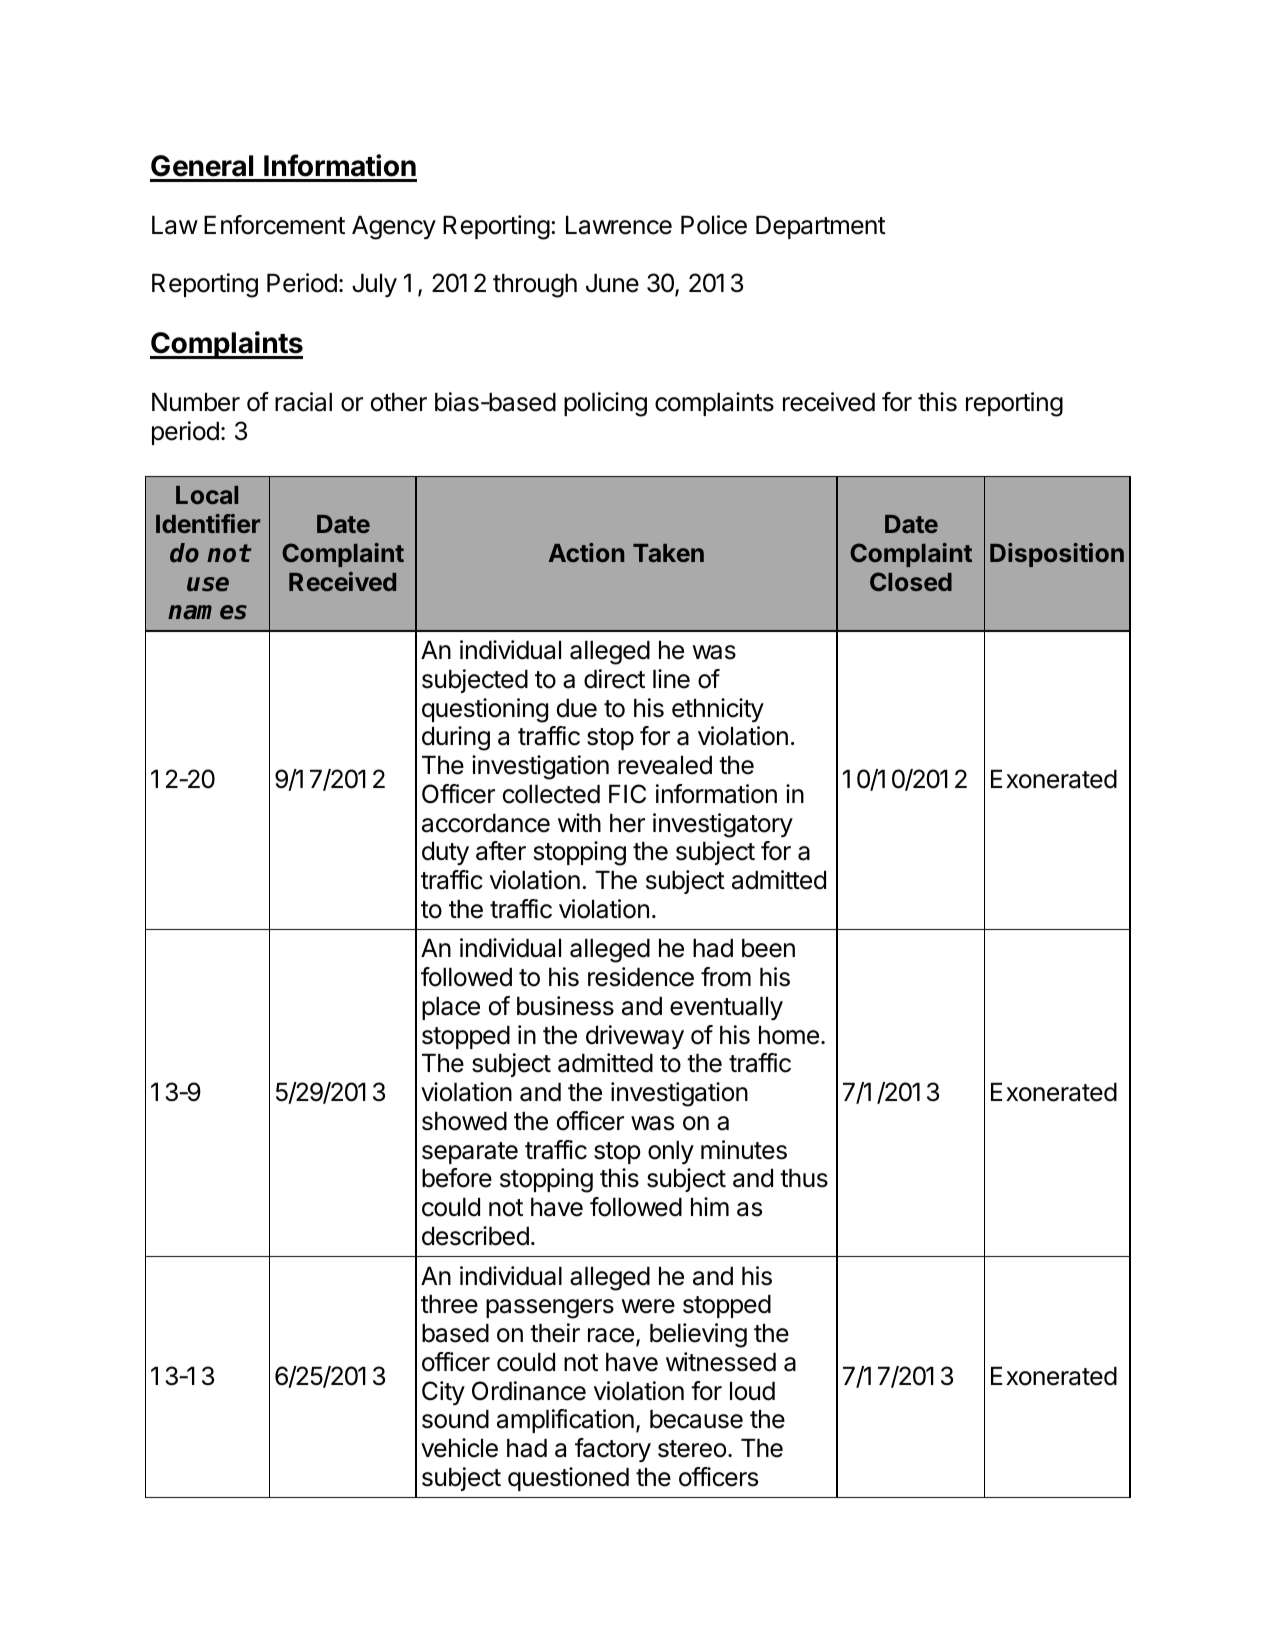 This document has width=1275, height=1650. What do you see at coordinates (911, 581) in the document?
I see `Closed` at bounding box center [911, 581].
